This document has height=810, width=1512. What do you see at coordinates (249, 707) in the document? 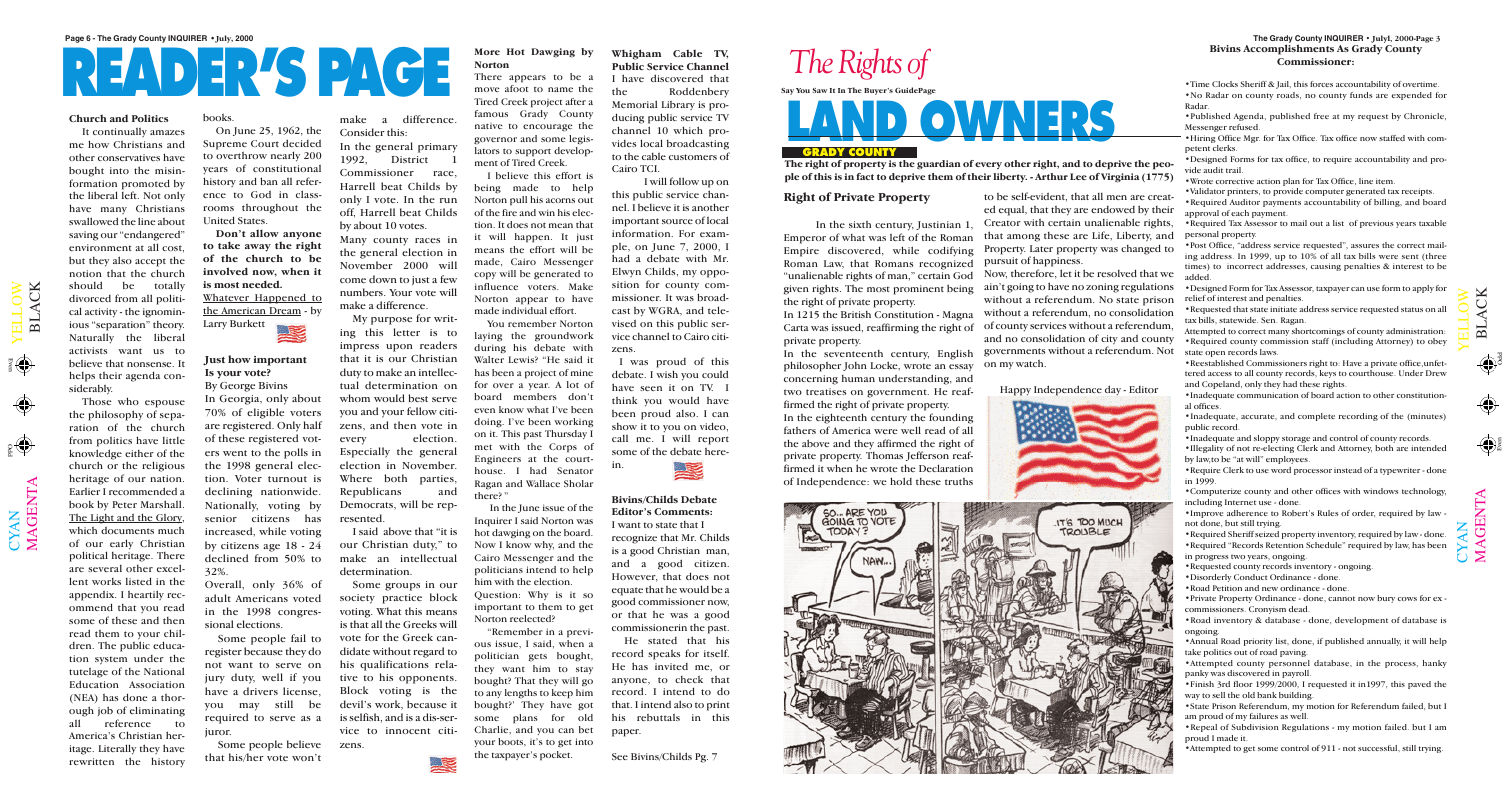
I see `may` at bounding box center [249, 707].
